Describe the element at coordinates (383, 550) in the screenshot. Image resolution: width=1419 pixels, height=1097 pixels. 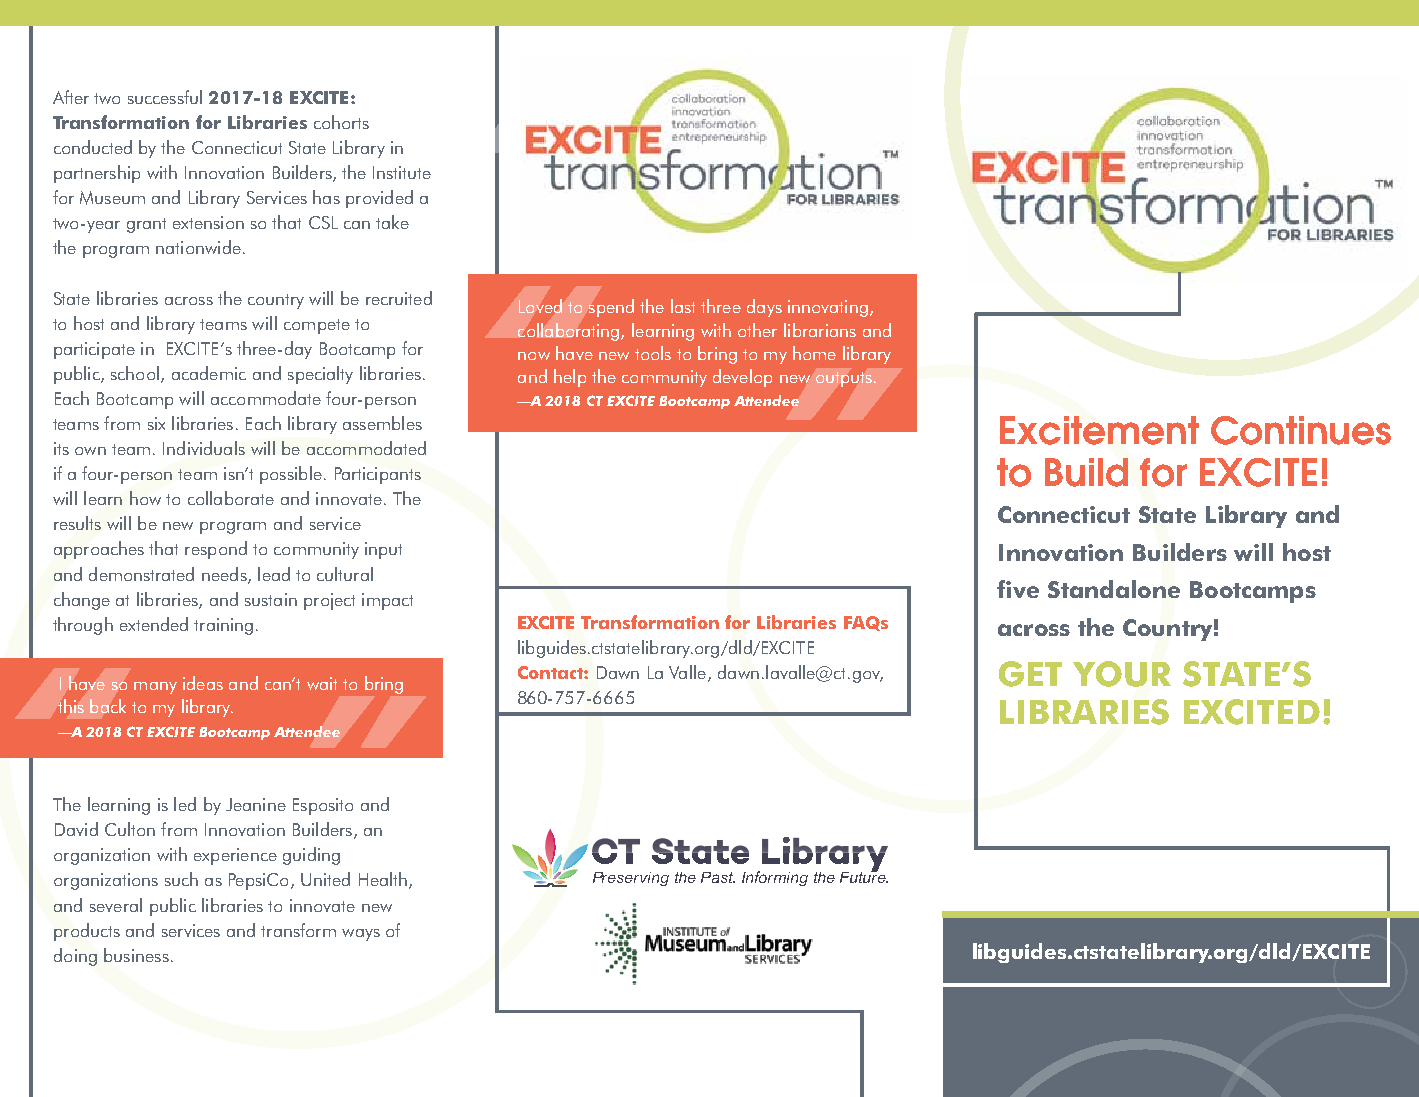
I see `input` at that location.
